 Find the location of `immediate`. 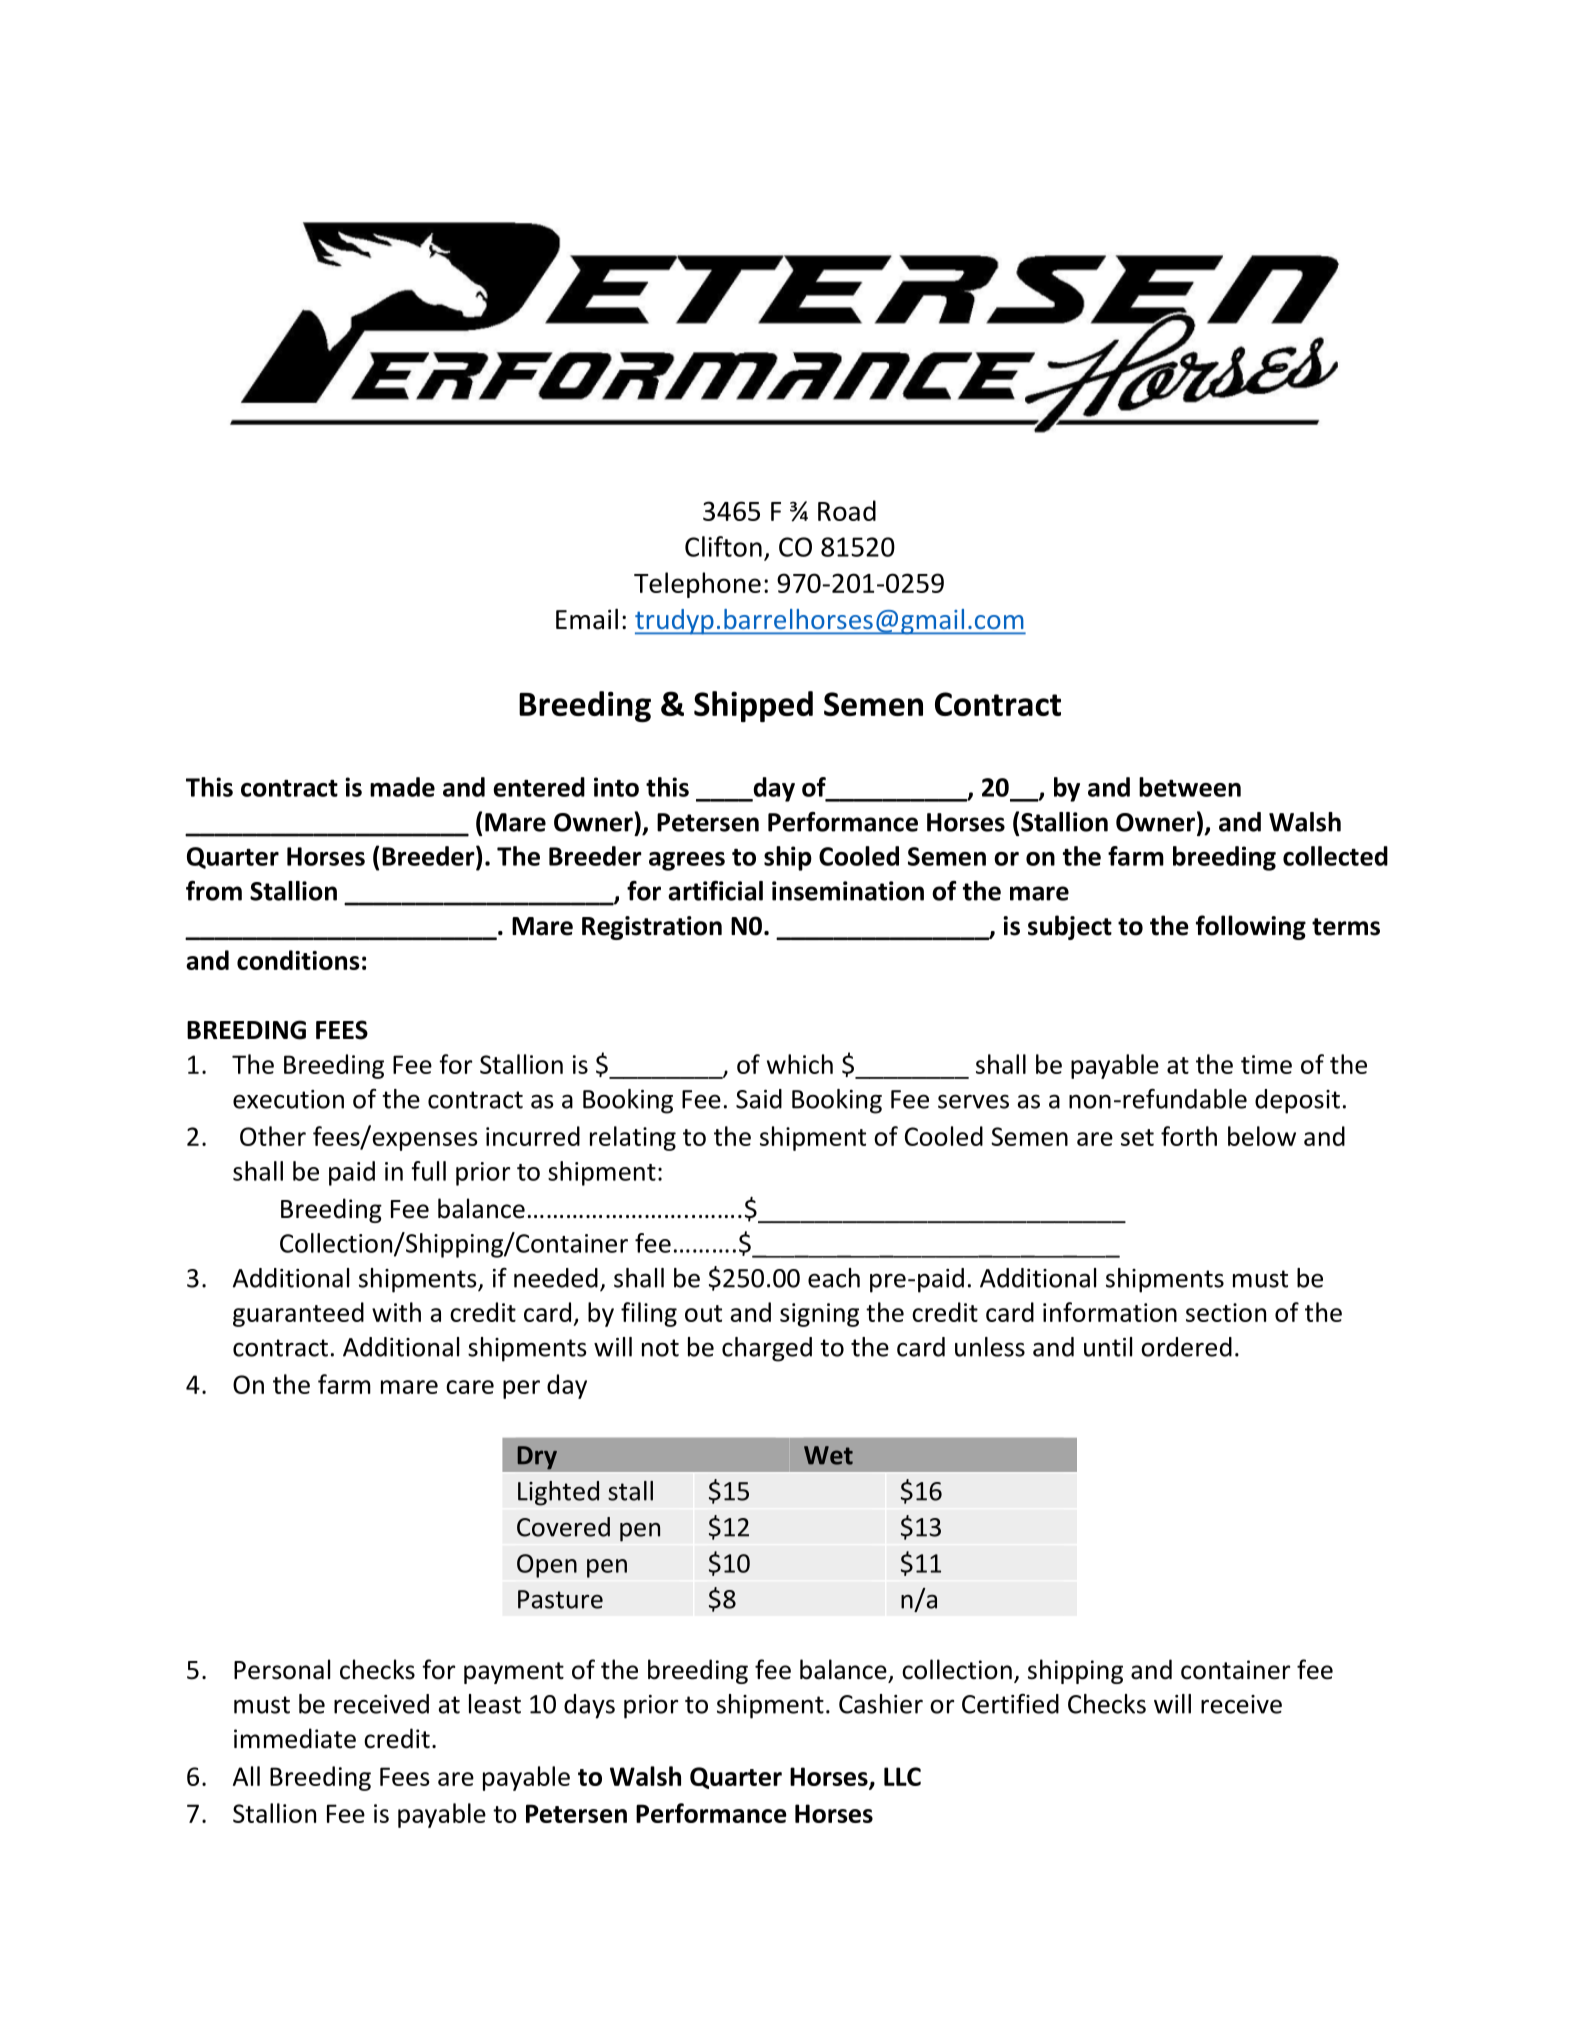

immediate is located at coordinates (295, 1738).
